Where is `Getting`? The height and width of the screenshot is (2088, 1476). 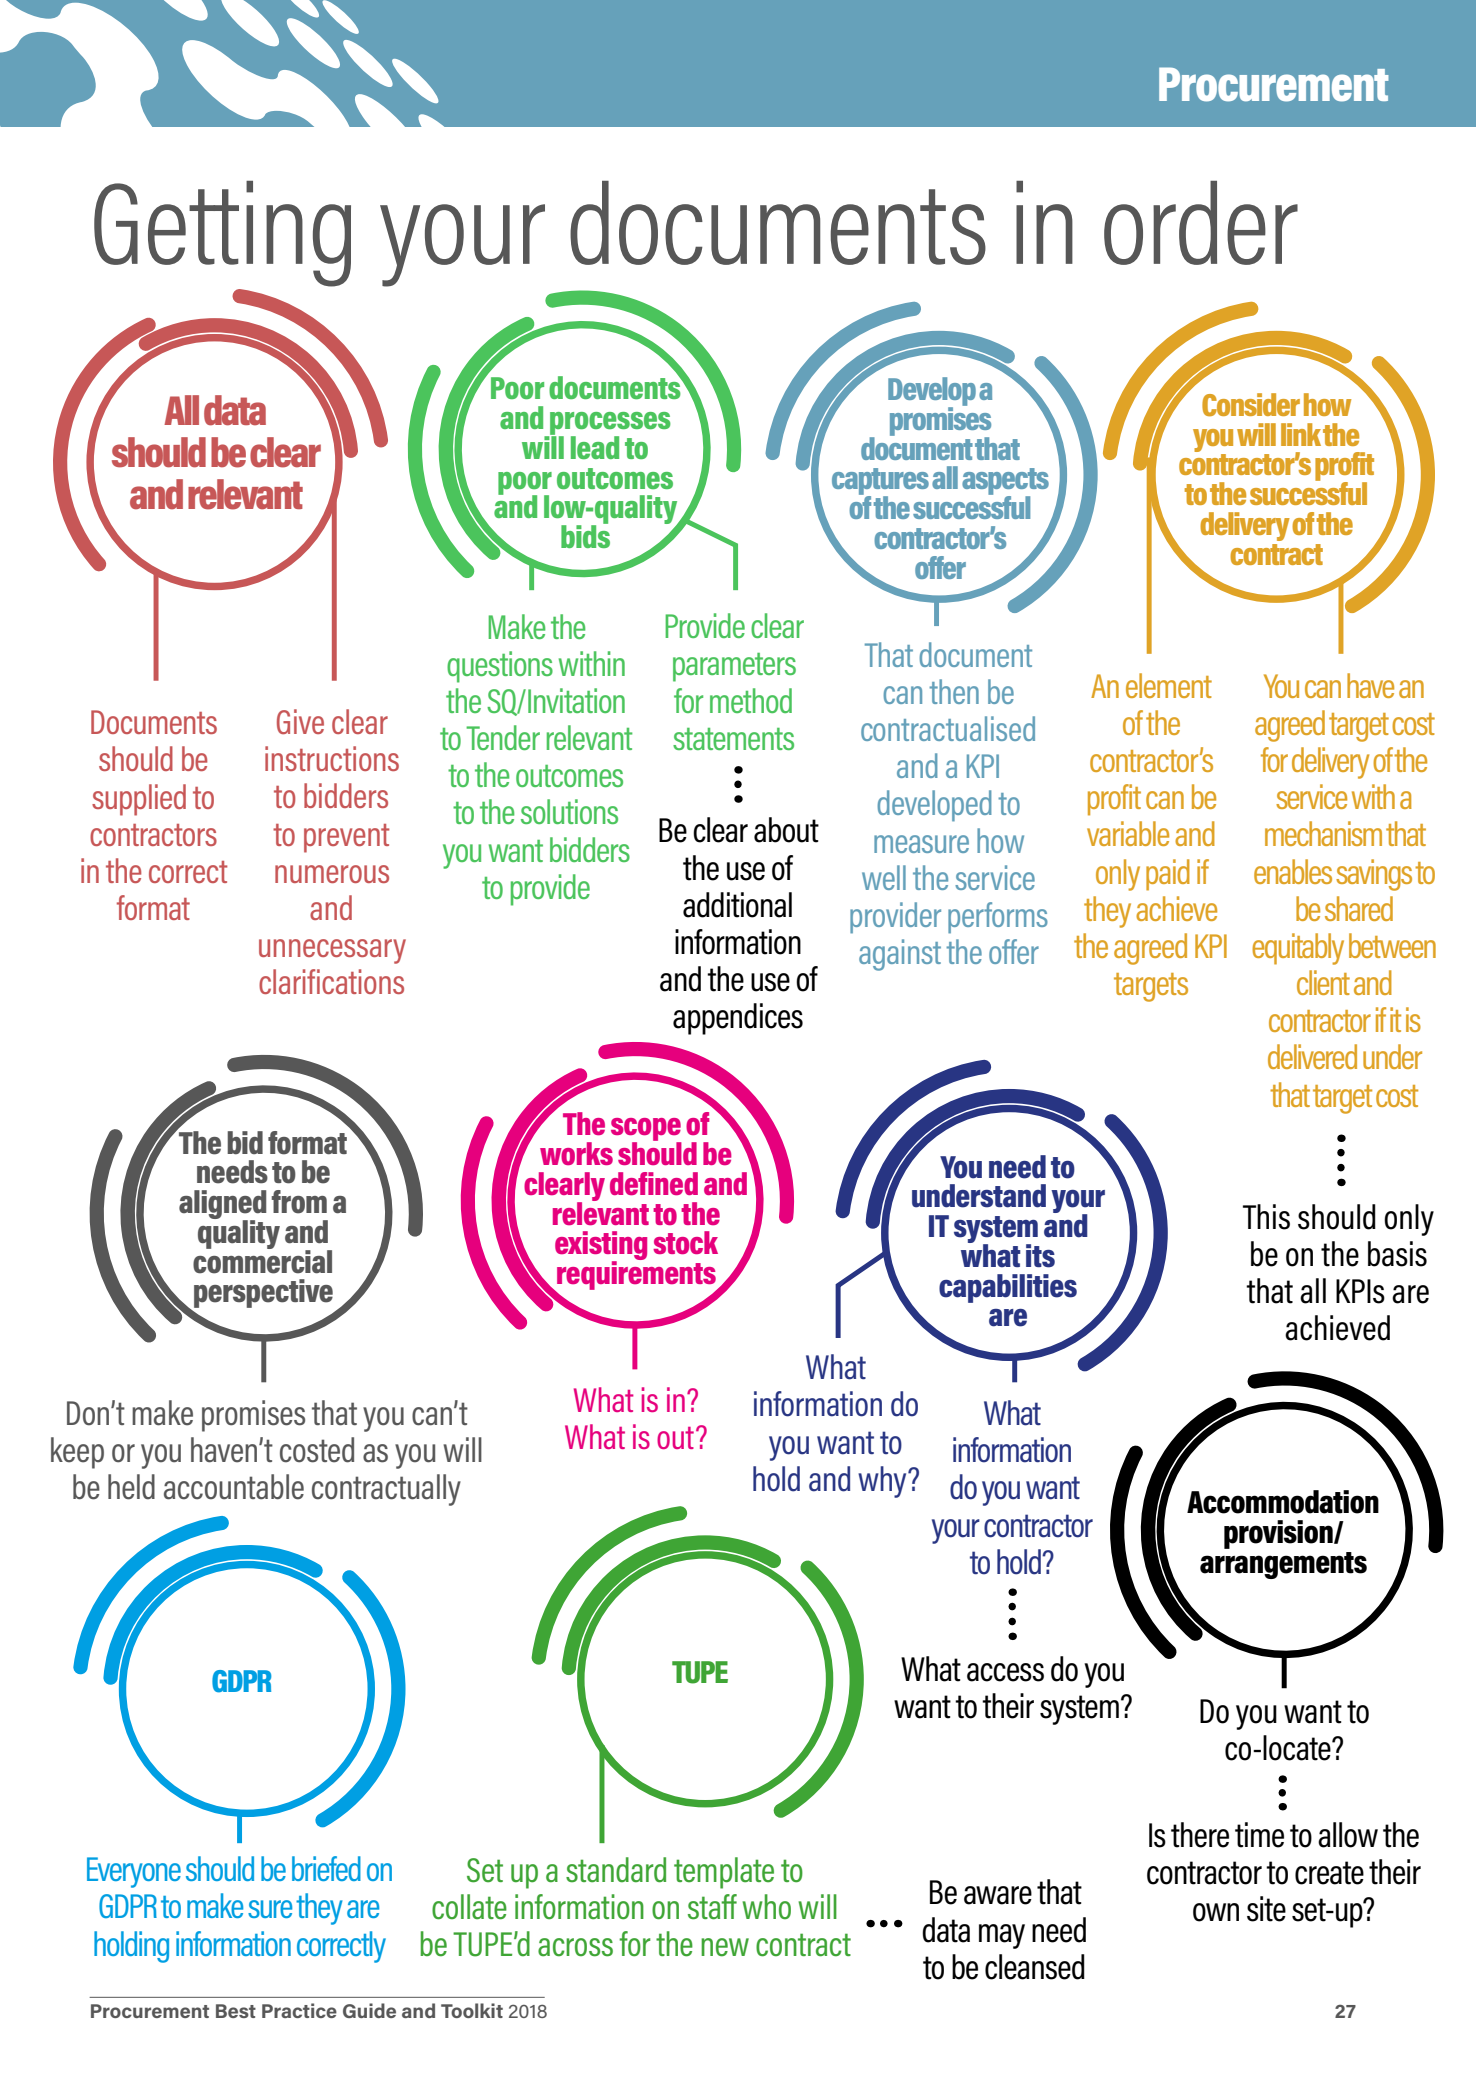 Getting is located at coordinates (222, 234).
